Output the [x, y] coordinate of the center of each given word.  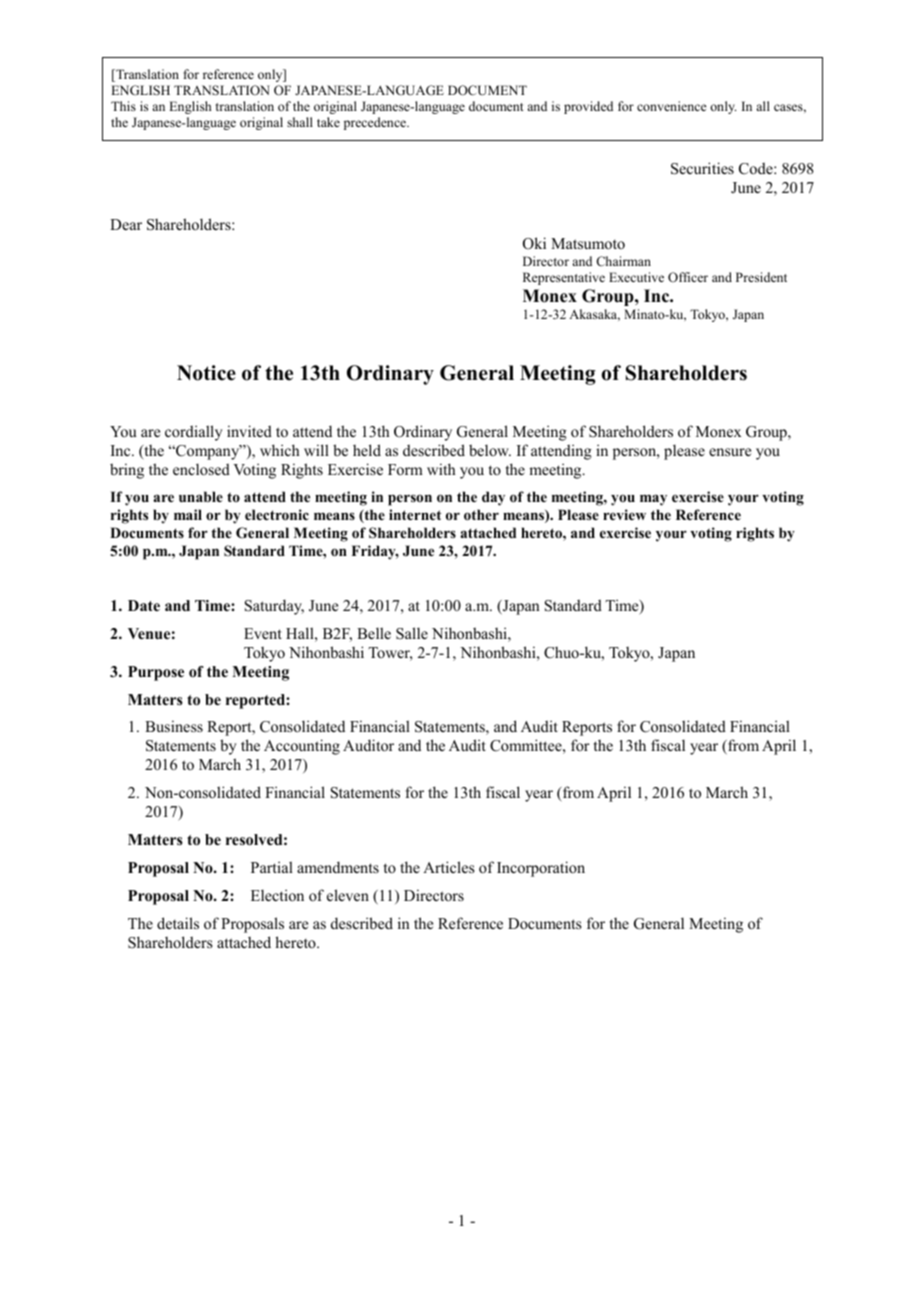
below [490, 450]
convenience [672, 106]
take [328, 122]
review [624, 514]
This [123, 106]
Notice [206, 373]
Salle [412, 633]
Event [263, 633]
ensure [730, 452]
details [178, 923]
